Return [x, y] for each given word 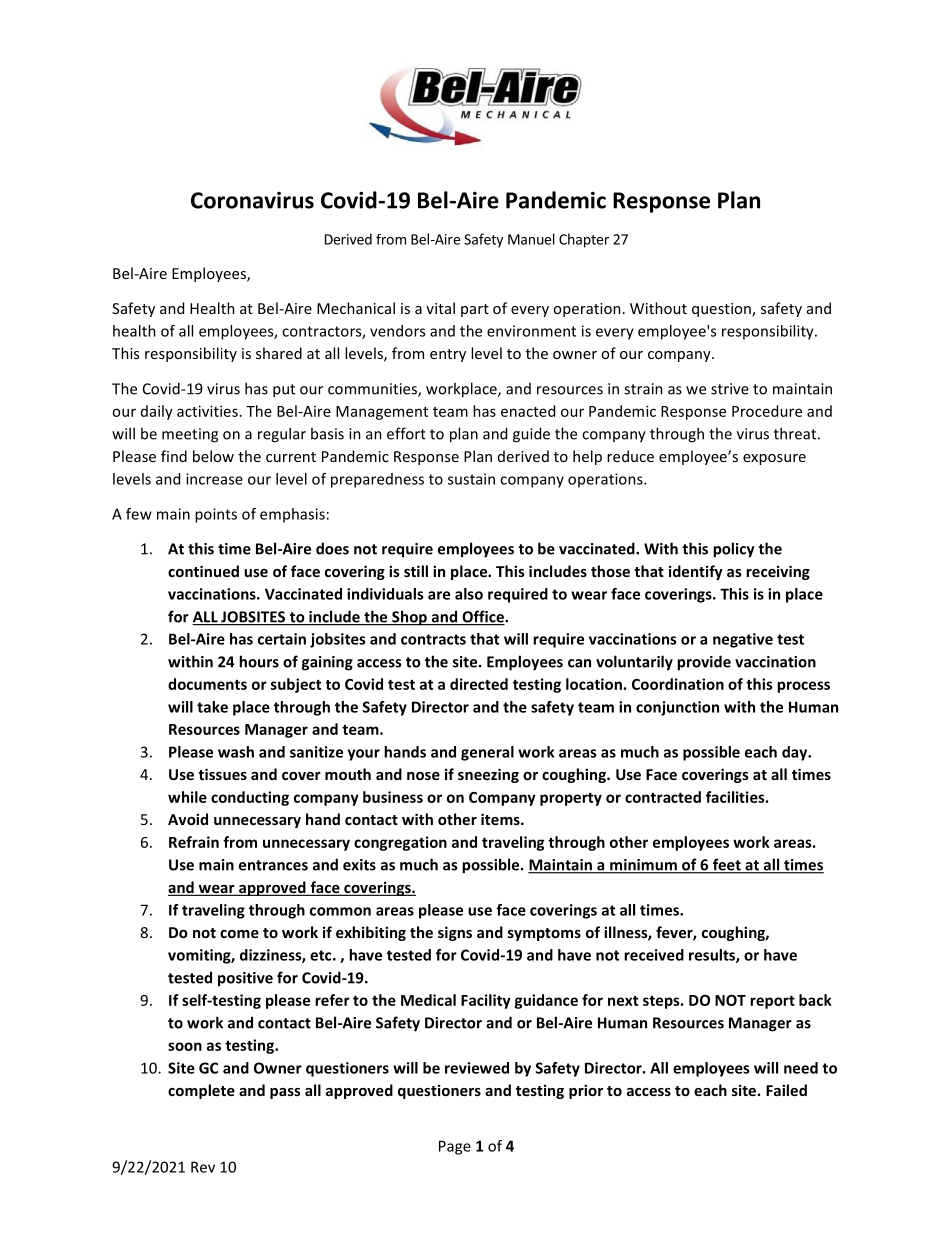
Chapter [584, 240]
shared [279, 353]
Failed [786, 1090]
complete [201, 1091]
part [475, 310]
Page [455, 1147]
